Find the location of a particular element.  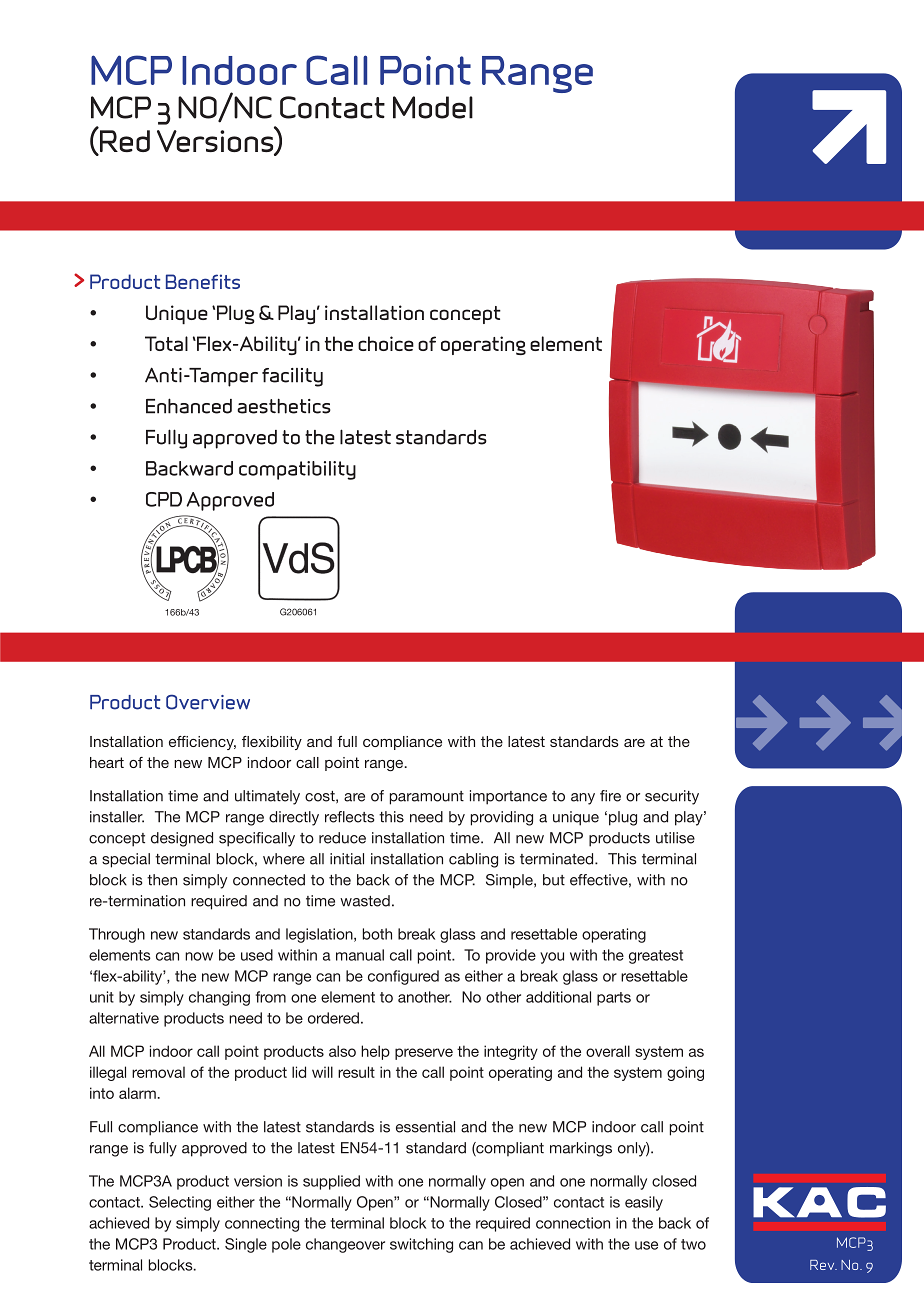

Model is located at coordinates (433, 107).
